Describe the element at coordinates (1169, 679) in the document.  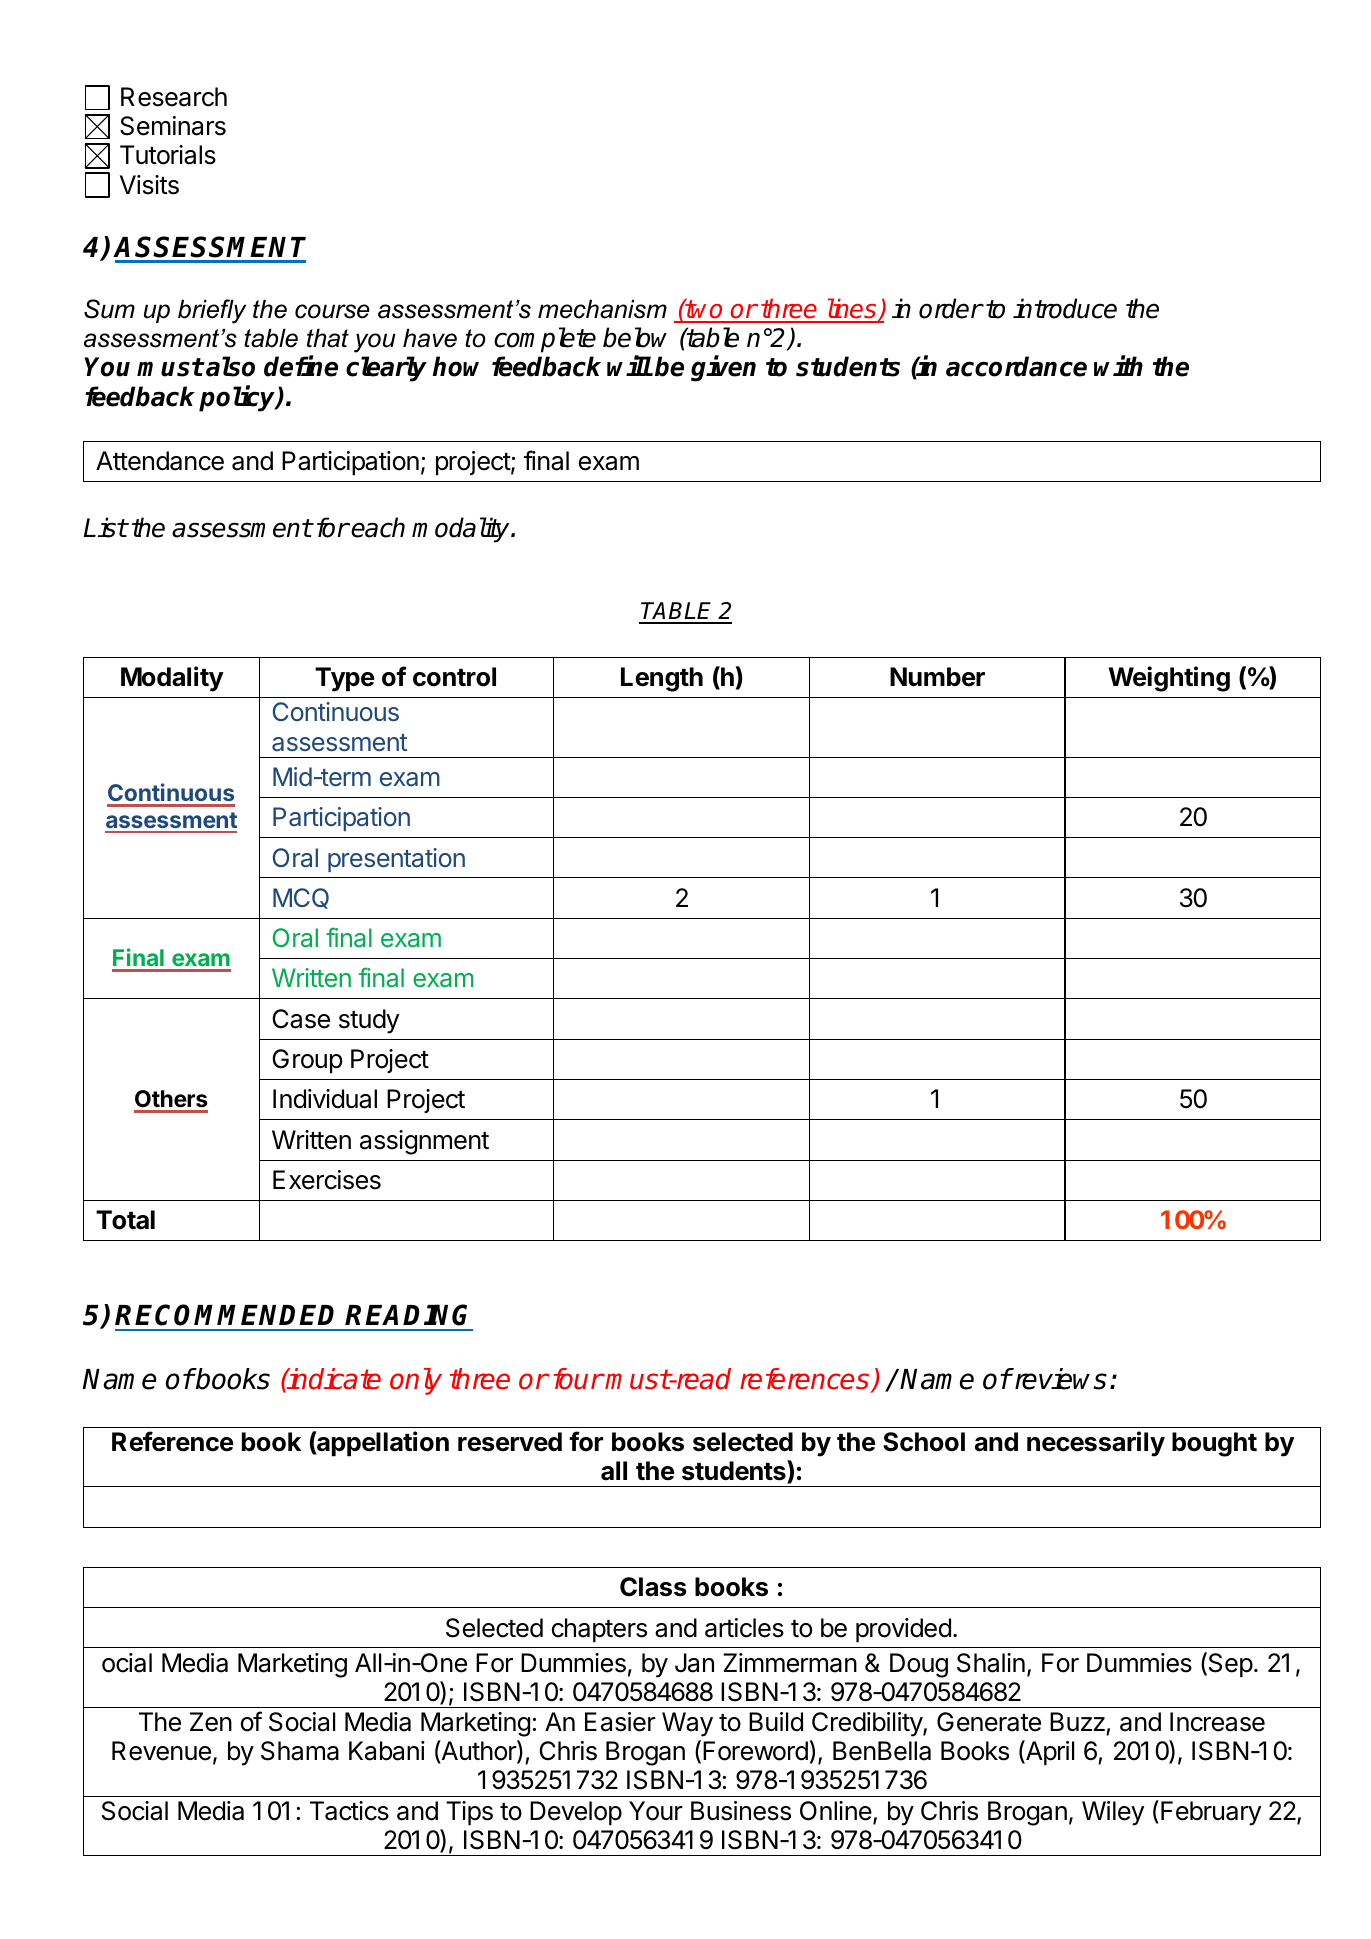
I see `Weighting` at that location.
